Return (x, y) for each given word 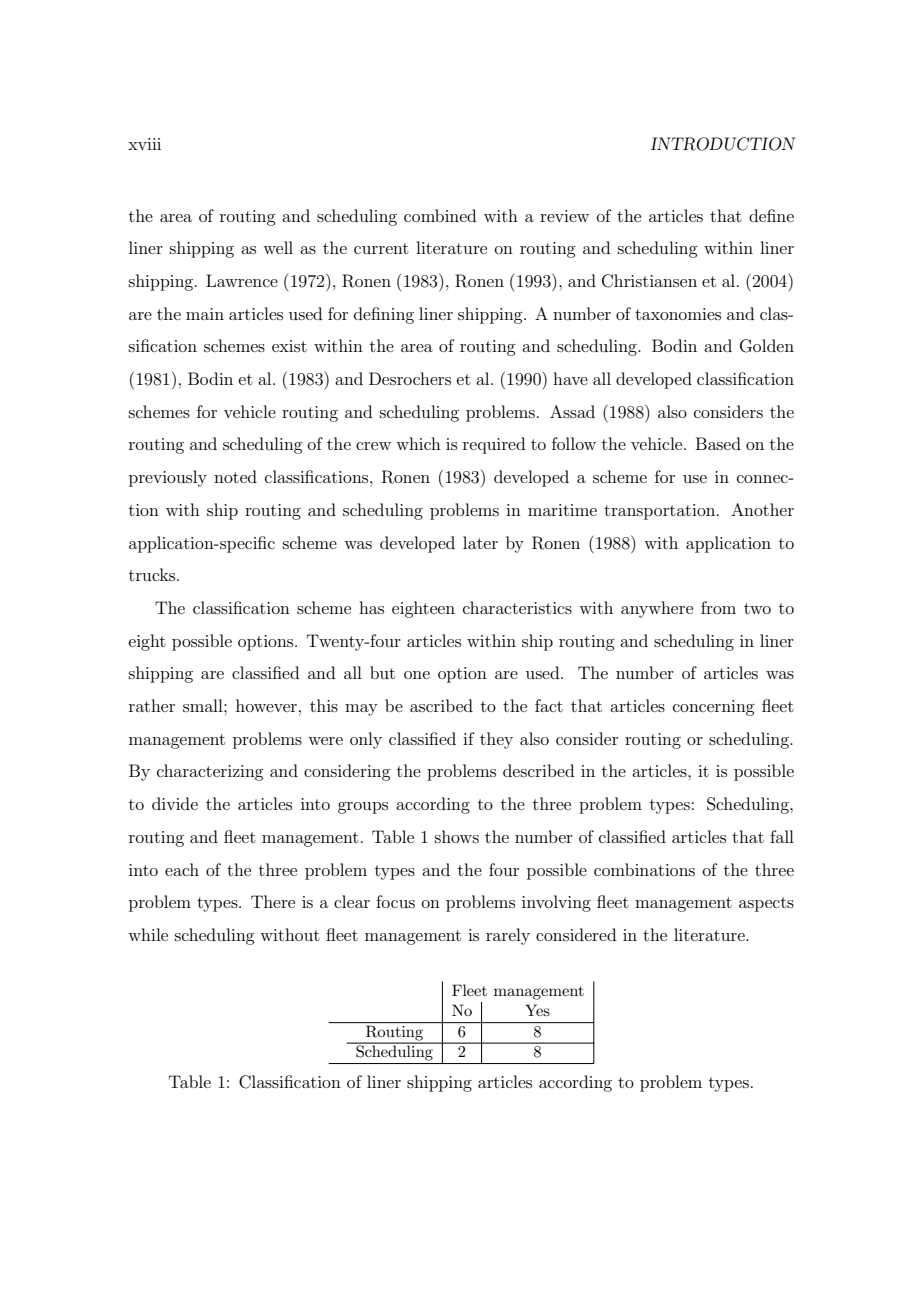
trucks (153, 574)
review (564, 216)
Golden (767, 346)
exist (289, 346)
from (718, 607)
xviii (144, 144)
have (570, 378)
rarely (508, 936)
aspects (766, 904)
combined (440, 215)
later (480, 542)
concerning (714, 708)
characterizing (210, 772)
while (148, 934)
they (496, 740)
